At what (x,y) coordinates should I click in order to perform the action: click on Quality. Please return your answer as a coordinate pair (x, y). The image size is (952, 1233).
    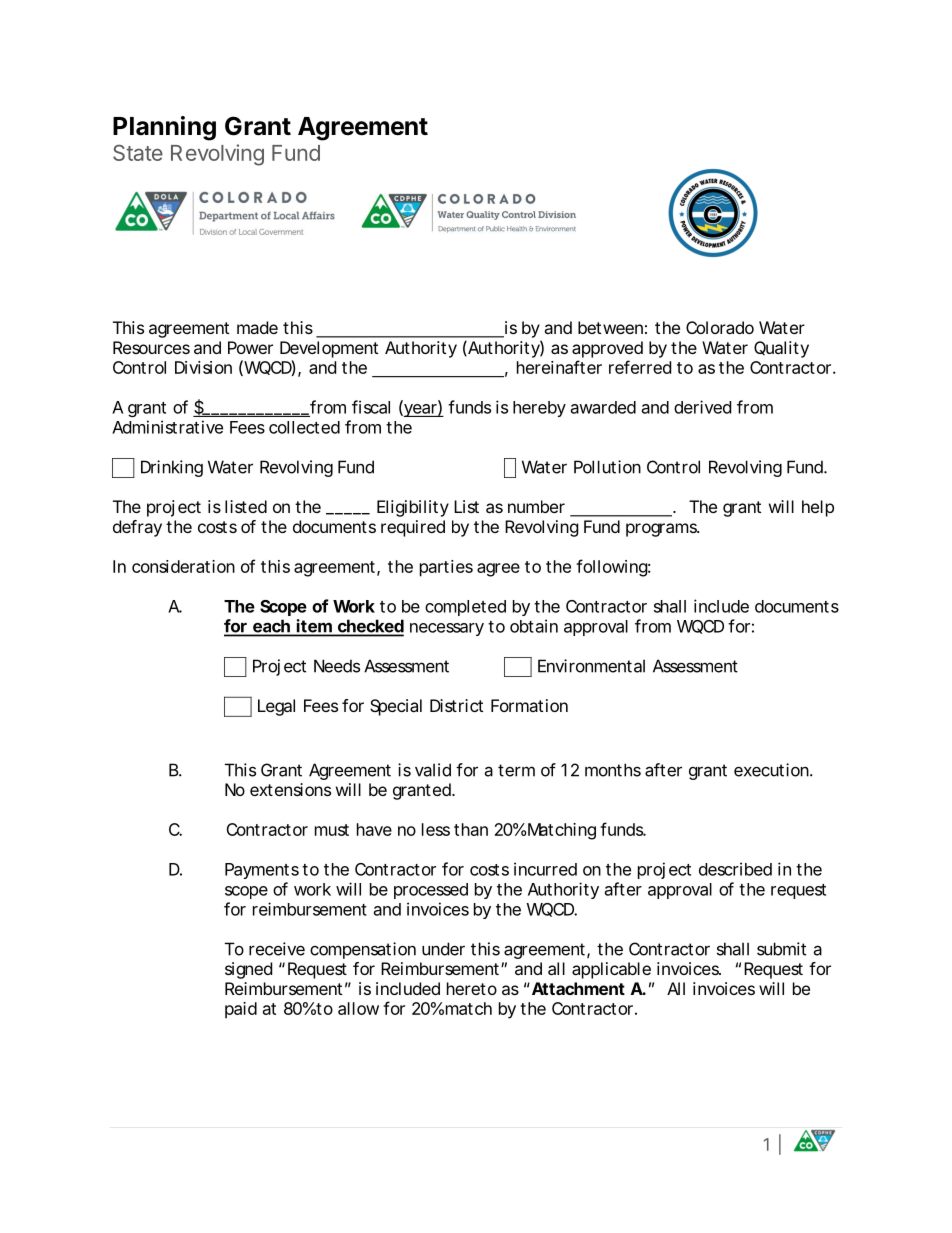
    Looking at the image, I should click on (781, 349).
